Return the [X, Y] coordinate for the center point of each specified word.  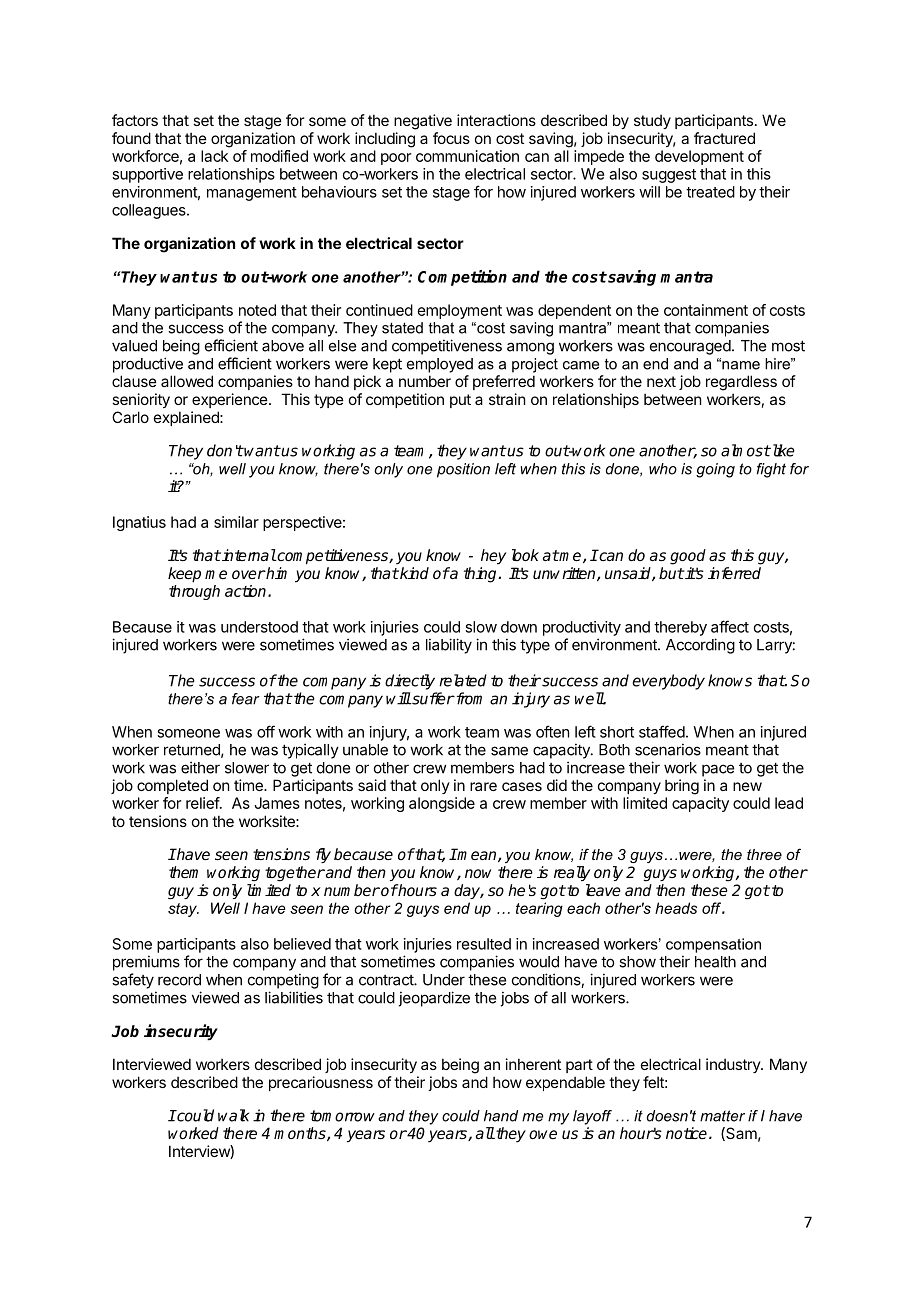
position [463, 470]
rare [483, 786]
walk [233, 1115]
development [699, 157]
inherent [533, 1064]
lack [214, 156]
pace [718, 770]
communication [467, 156]
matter [722, 1116]
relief [203, 803]
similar [236, 522]
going [715, 470]
